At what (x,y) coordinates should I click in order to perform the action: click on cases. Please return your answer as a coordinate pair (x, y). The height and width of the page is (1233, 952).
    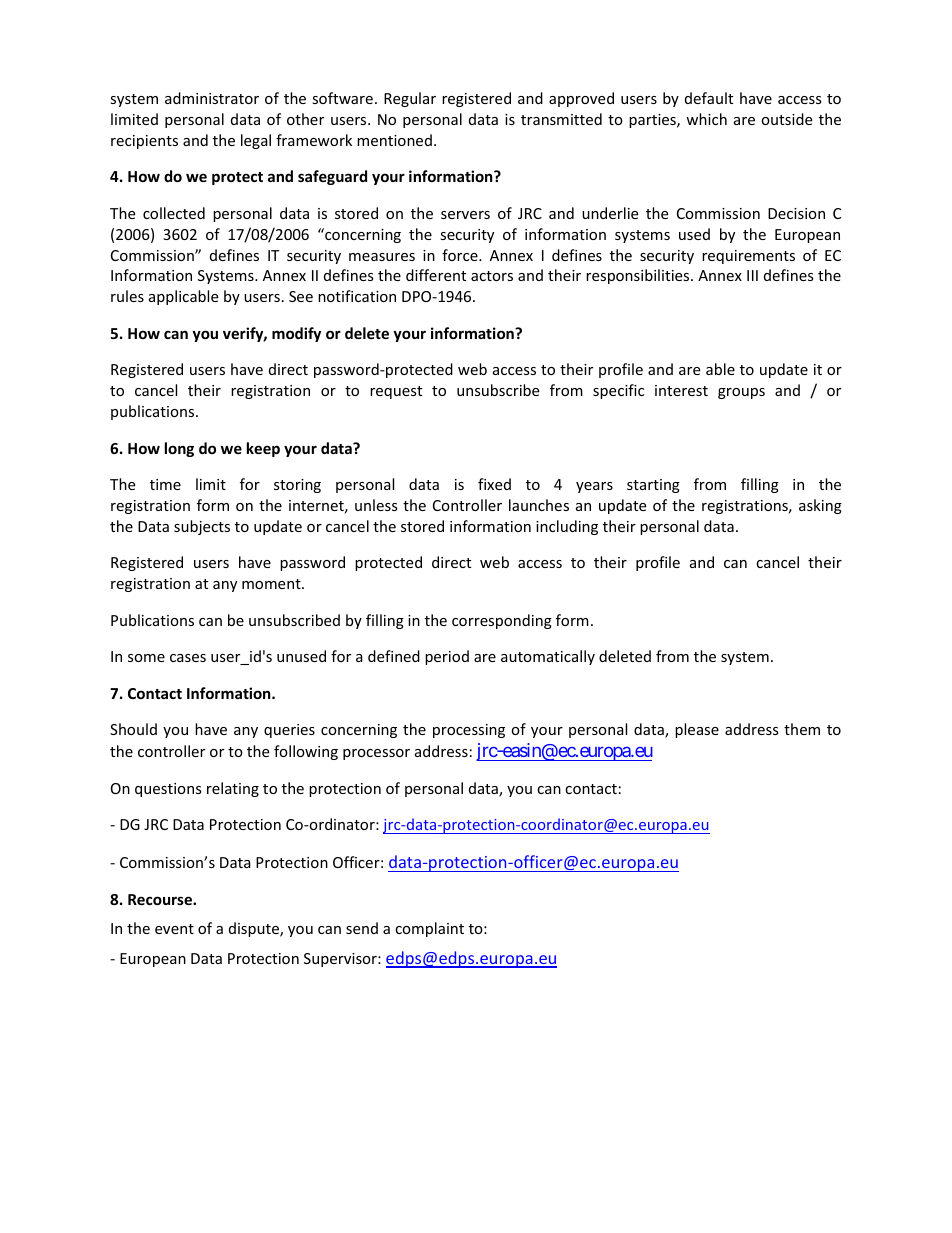
    Looking at the image, I should click on (188, 658).
